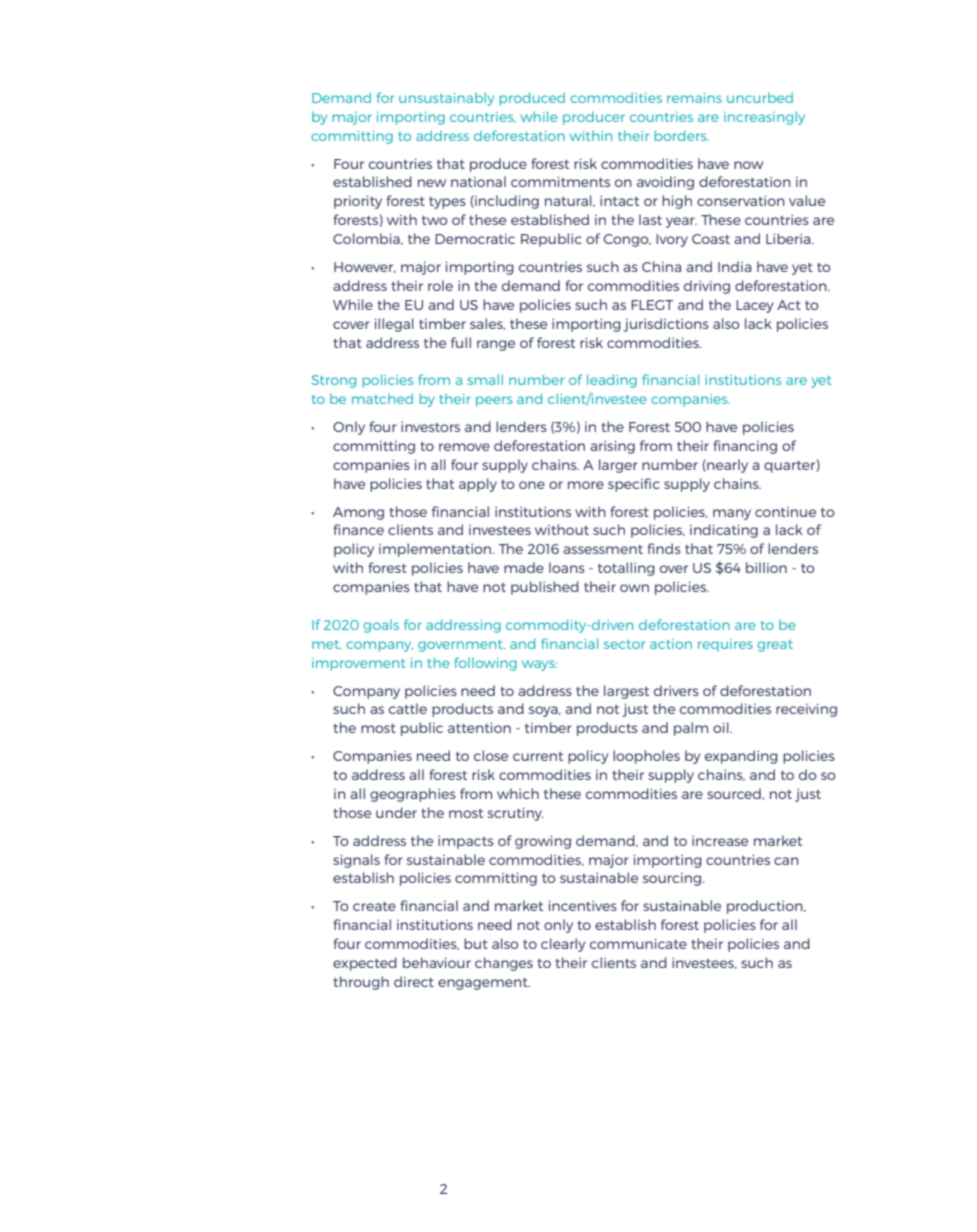  What do you see at coordinates (745, 447) in the screenshot?
I see `financing` at bounding box center [745, 447].
